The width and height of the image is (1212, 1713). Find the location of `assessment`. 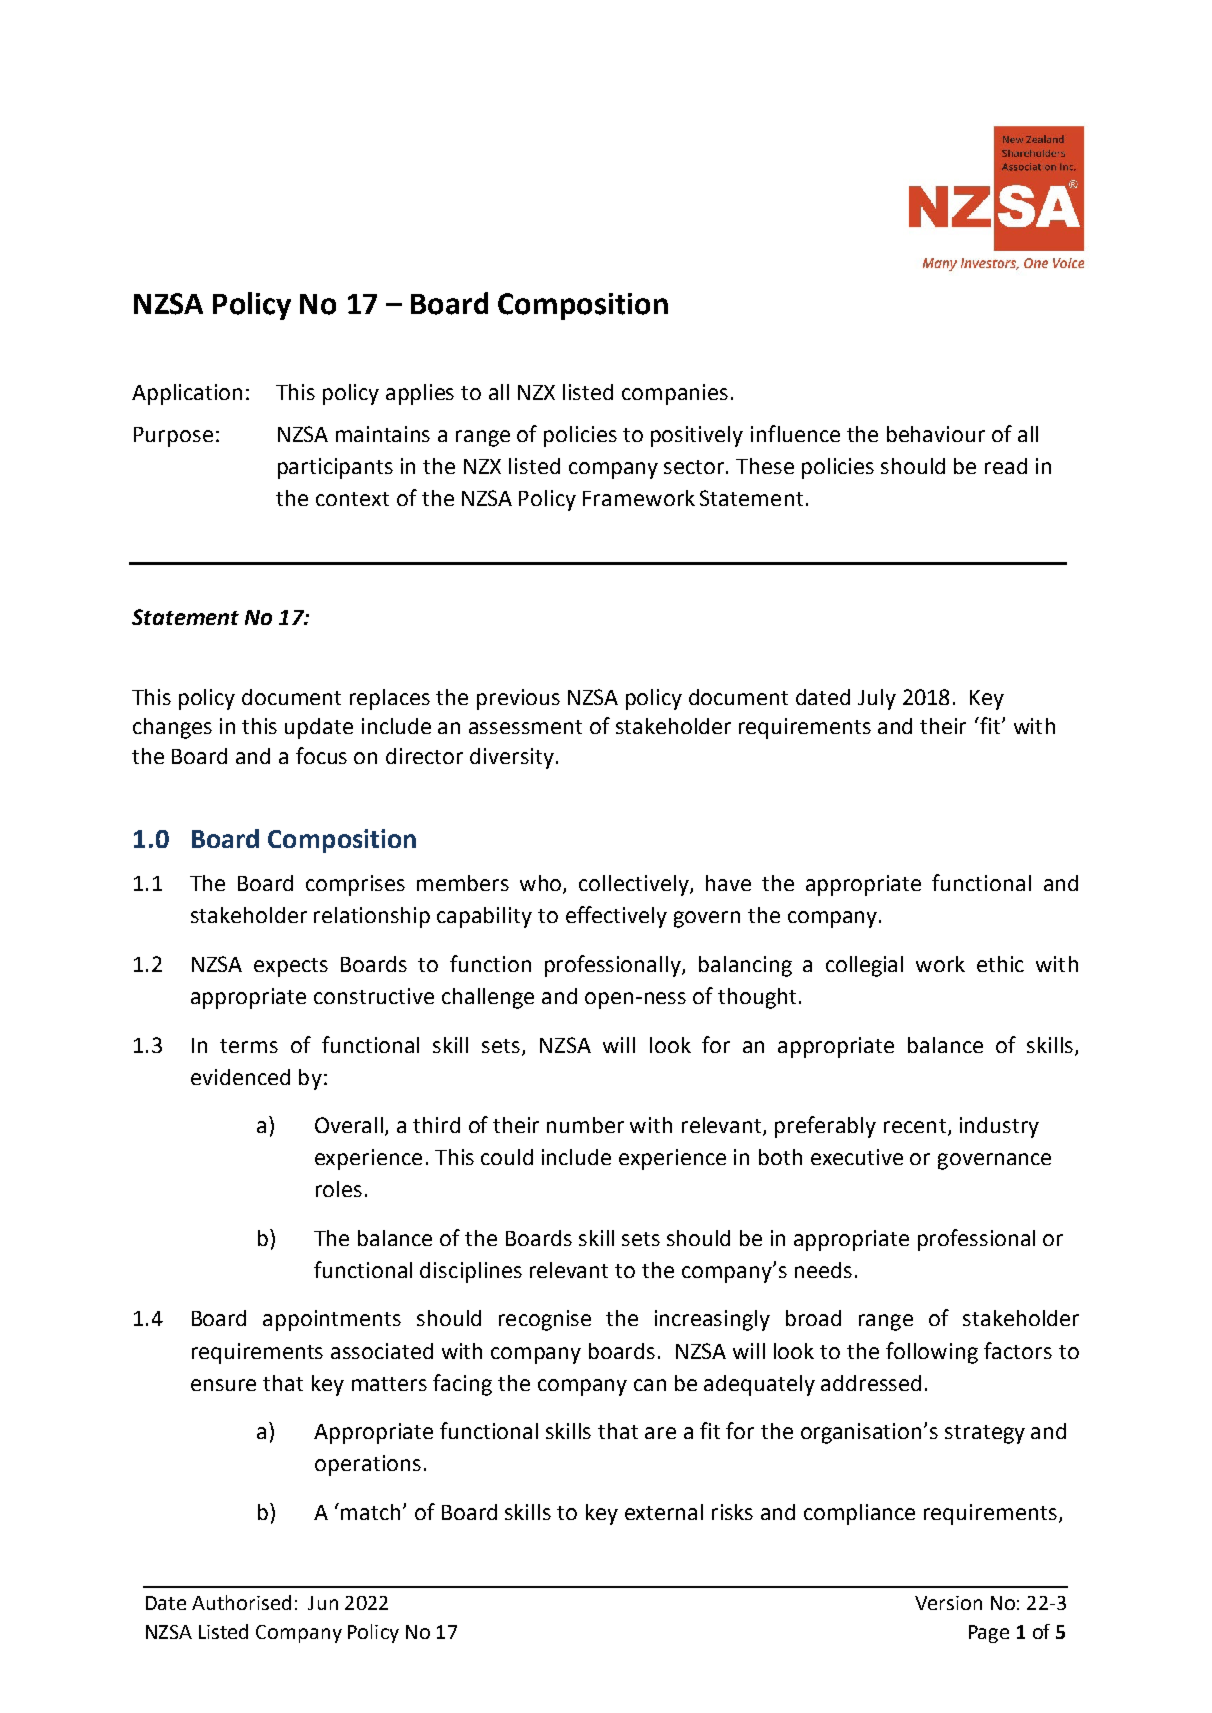

assessment is located at coordinates (525, 727).
